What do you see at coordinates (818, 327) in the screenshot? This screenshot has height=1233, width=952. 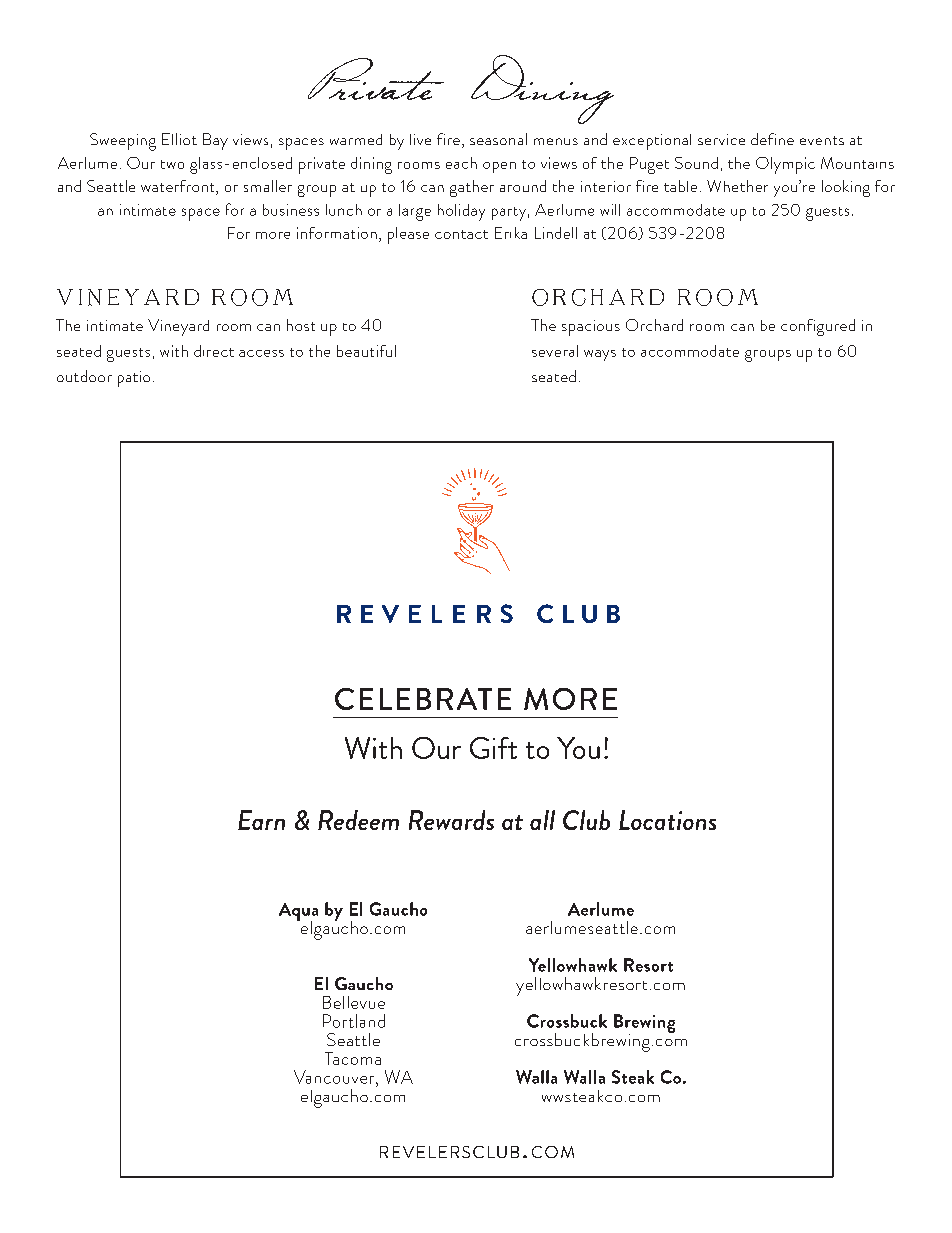 I see `configured` at bounding box center [818, 327].
